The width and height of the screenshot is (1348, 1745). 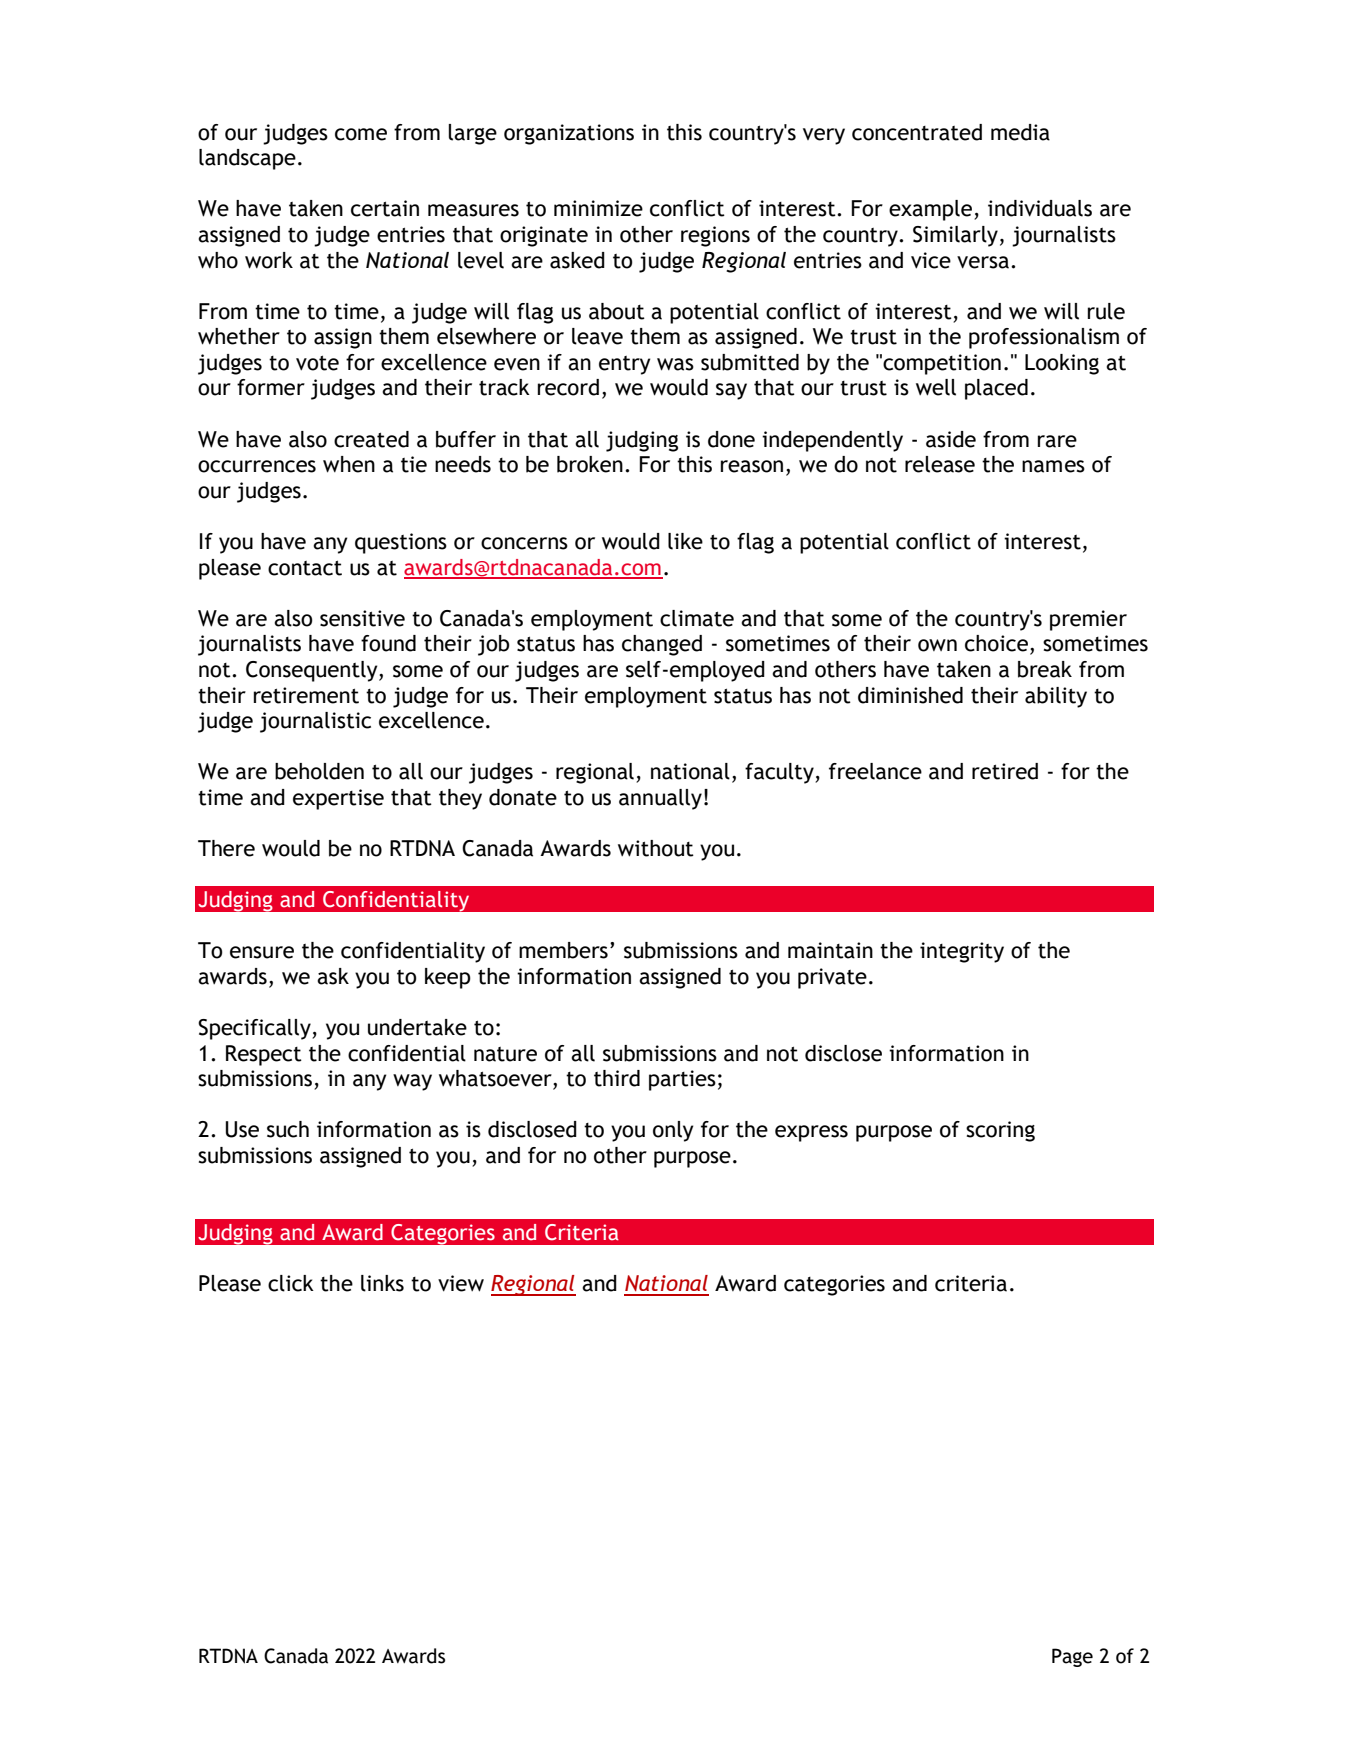 I want to click on come, so click(x=361, y=134).
